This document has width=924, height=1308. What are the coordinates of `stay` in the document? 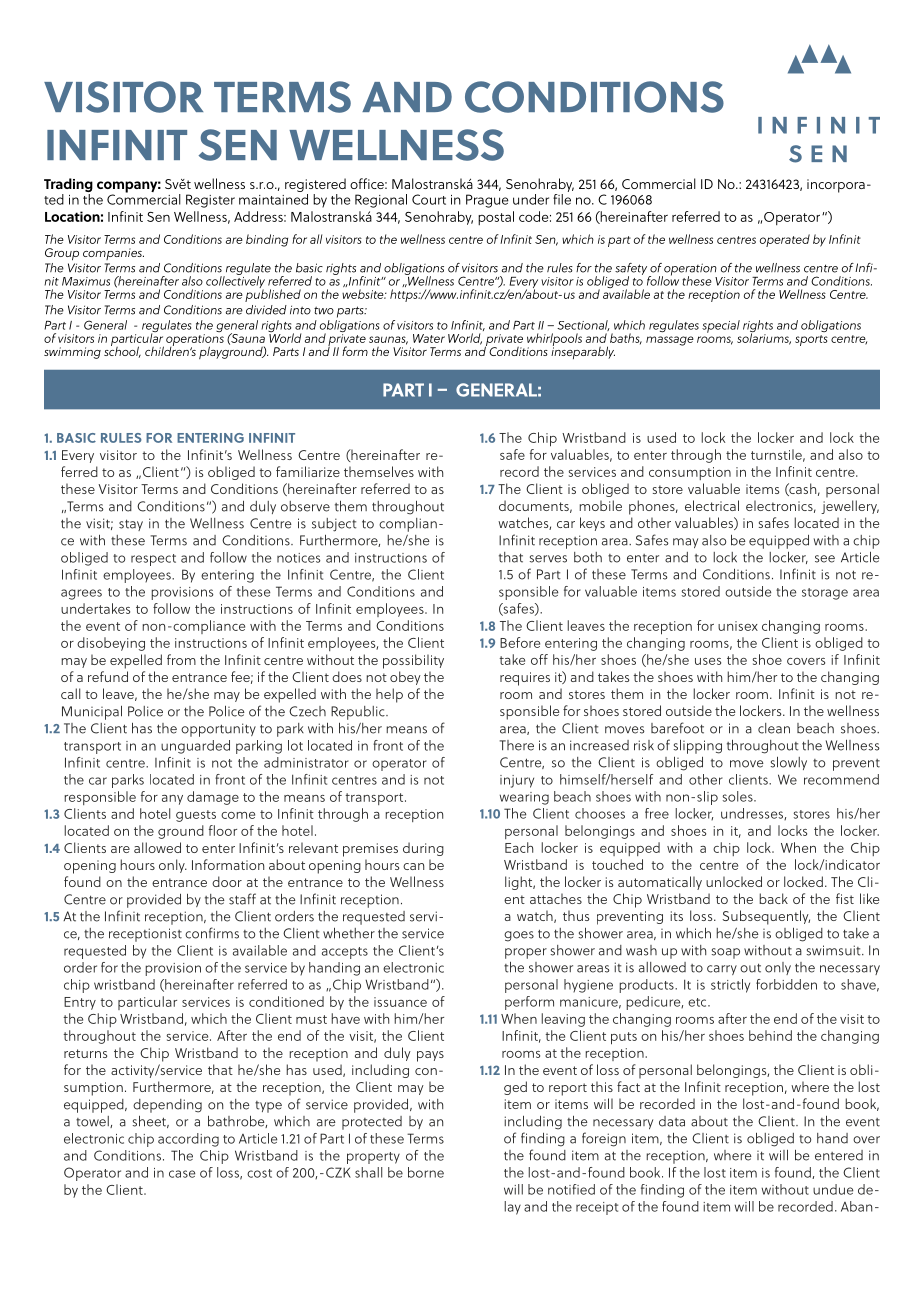 It's located at (131, 525).
